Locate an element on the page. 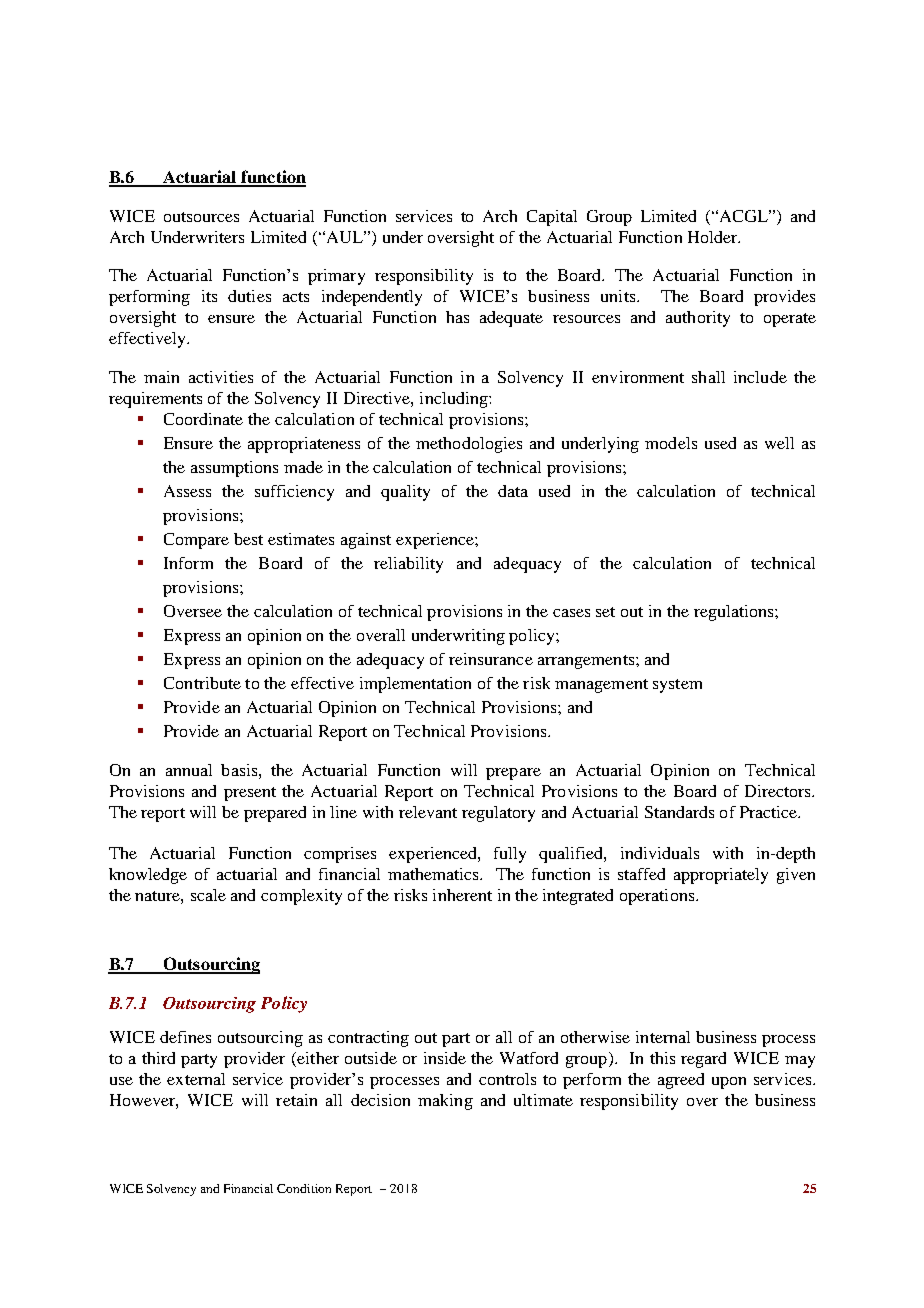 Image resolution: width=924 pixels, height=1308 pixels. assumptions is located at coordinates (234, 469).
